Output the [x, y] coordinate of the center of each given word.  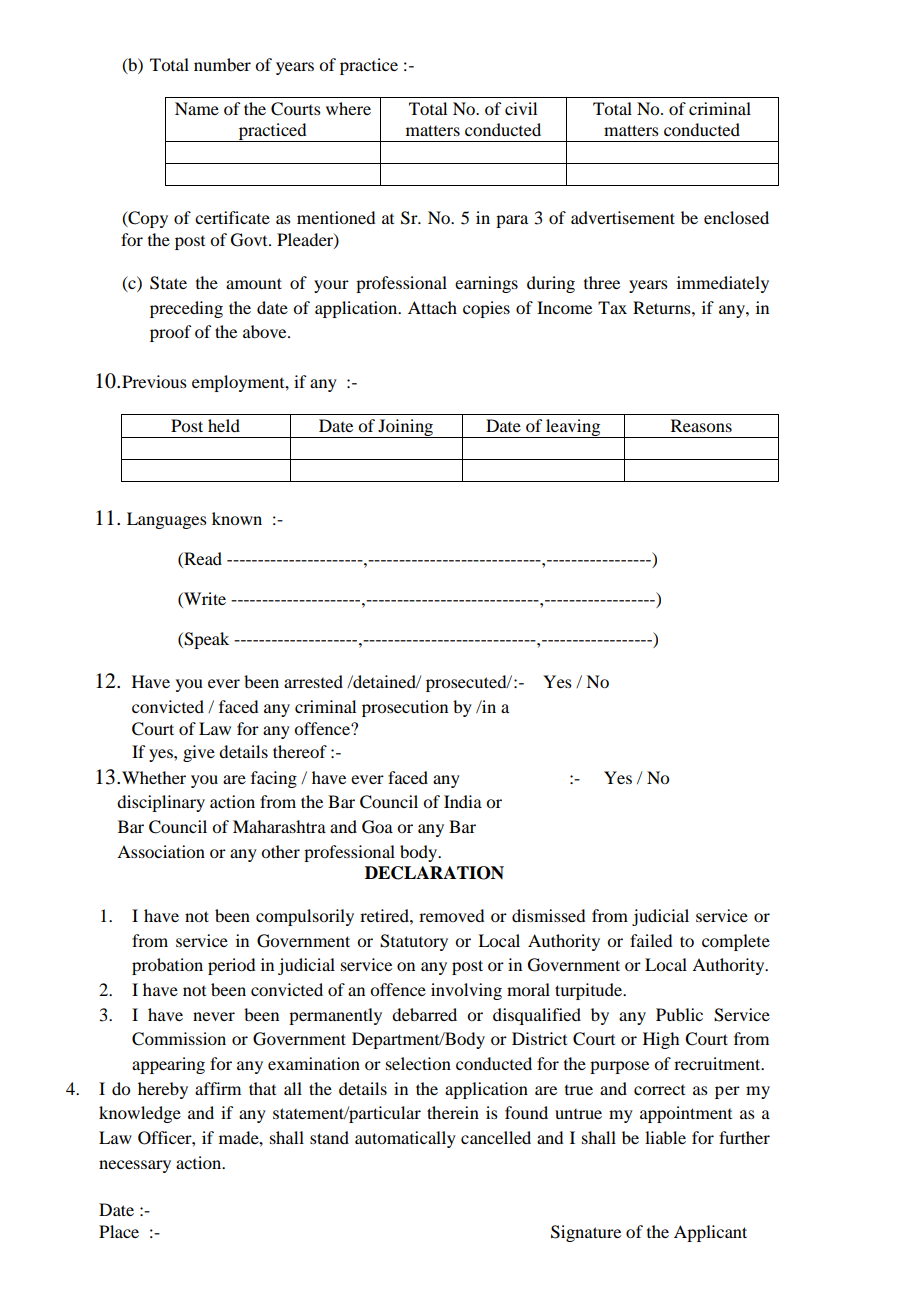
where [348, 108]
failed [651, 940]
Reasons [701, 425]
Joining [406, 428]
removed [451, 915]
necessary [135, 1166]
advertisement [623, 217]
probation [167, 966]
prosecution [405, 708]
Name [197, 108]
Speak [205, 640]
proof [170, 333]
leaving [573, 428]
